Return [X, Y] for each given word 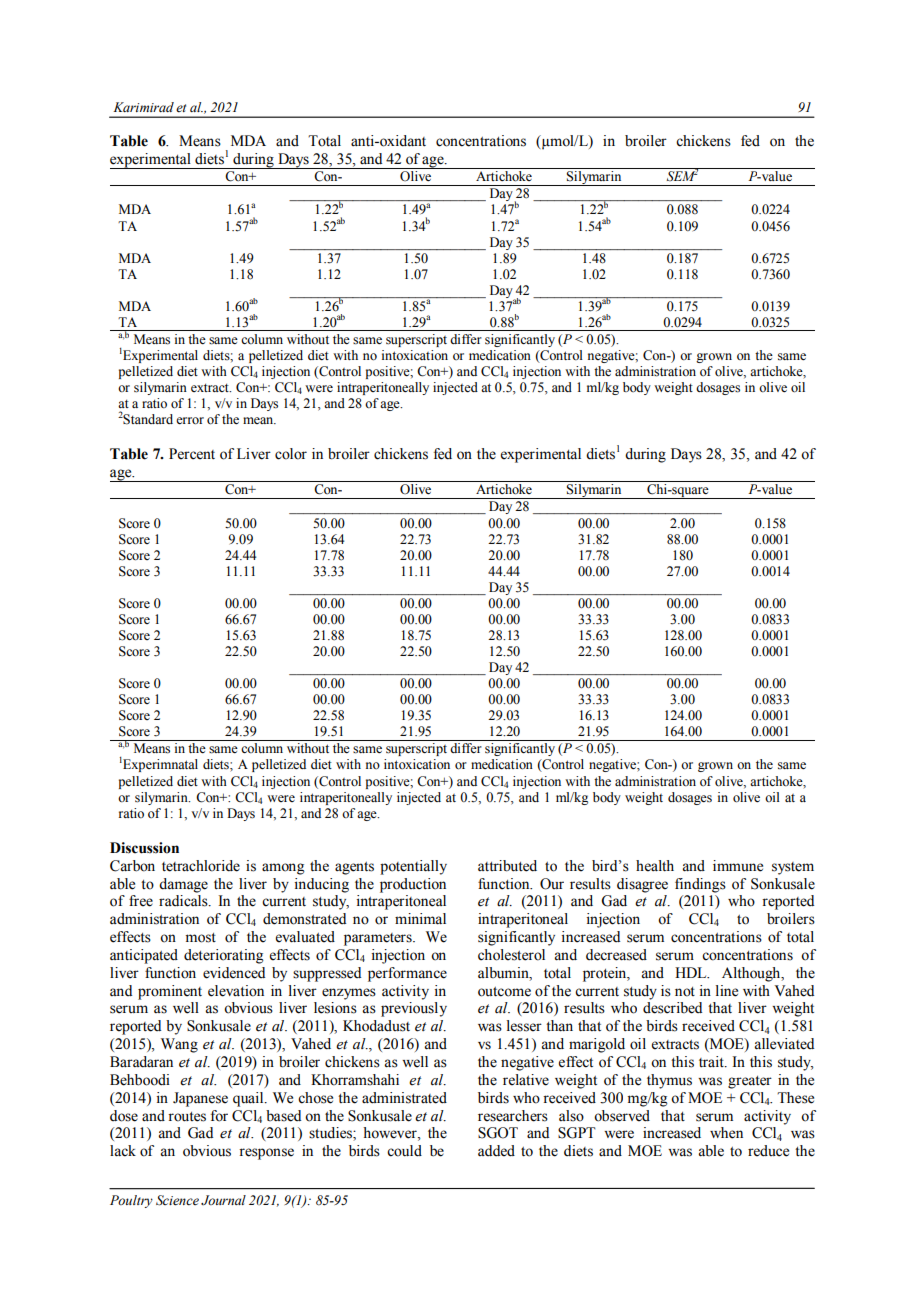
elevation [236, 991]
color [291, 454]
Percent [192, 454]
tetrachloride [201, 866]
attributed [507, 866]
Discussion [144, 848]
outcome [504, 992]
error [190, 421]
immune [738, 866]
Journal [223, 1200]
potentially [413, 867]
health [655, 866]
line [727, 991]
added [496, 1151]
